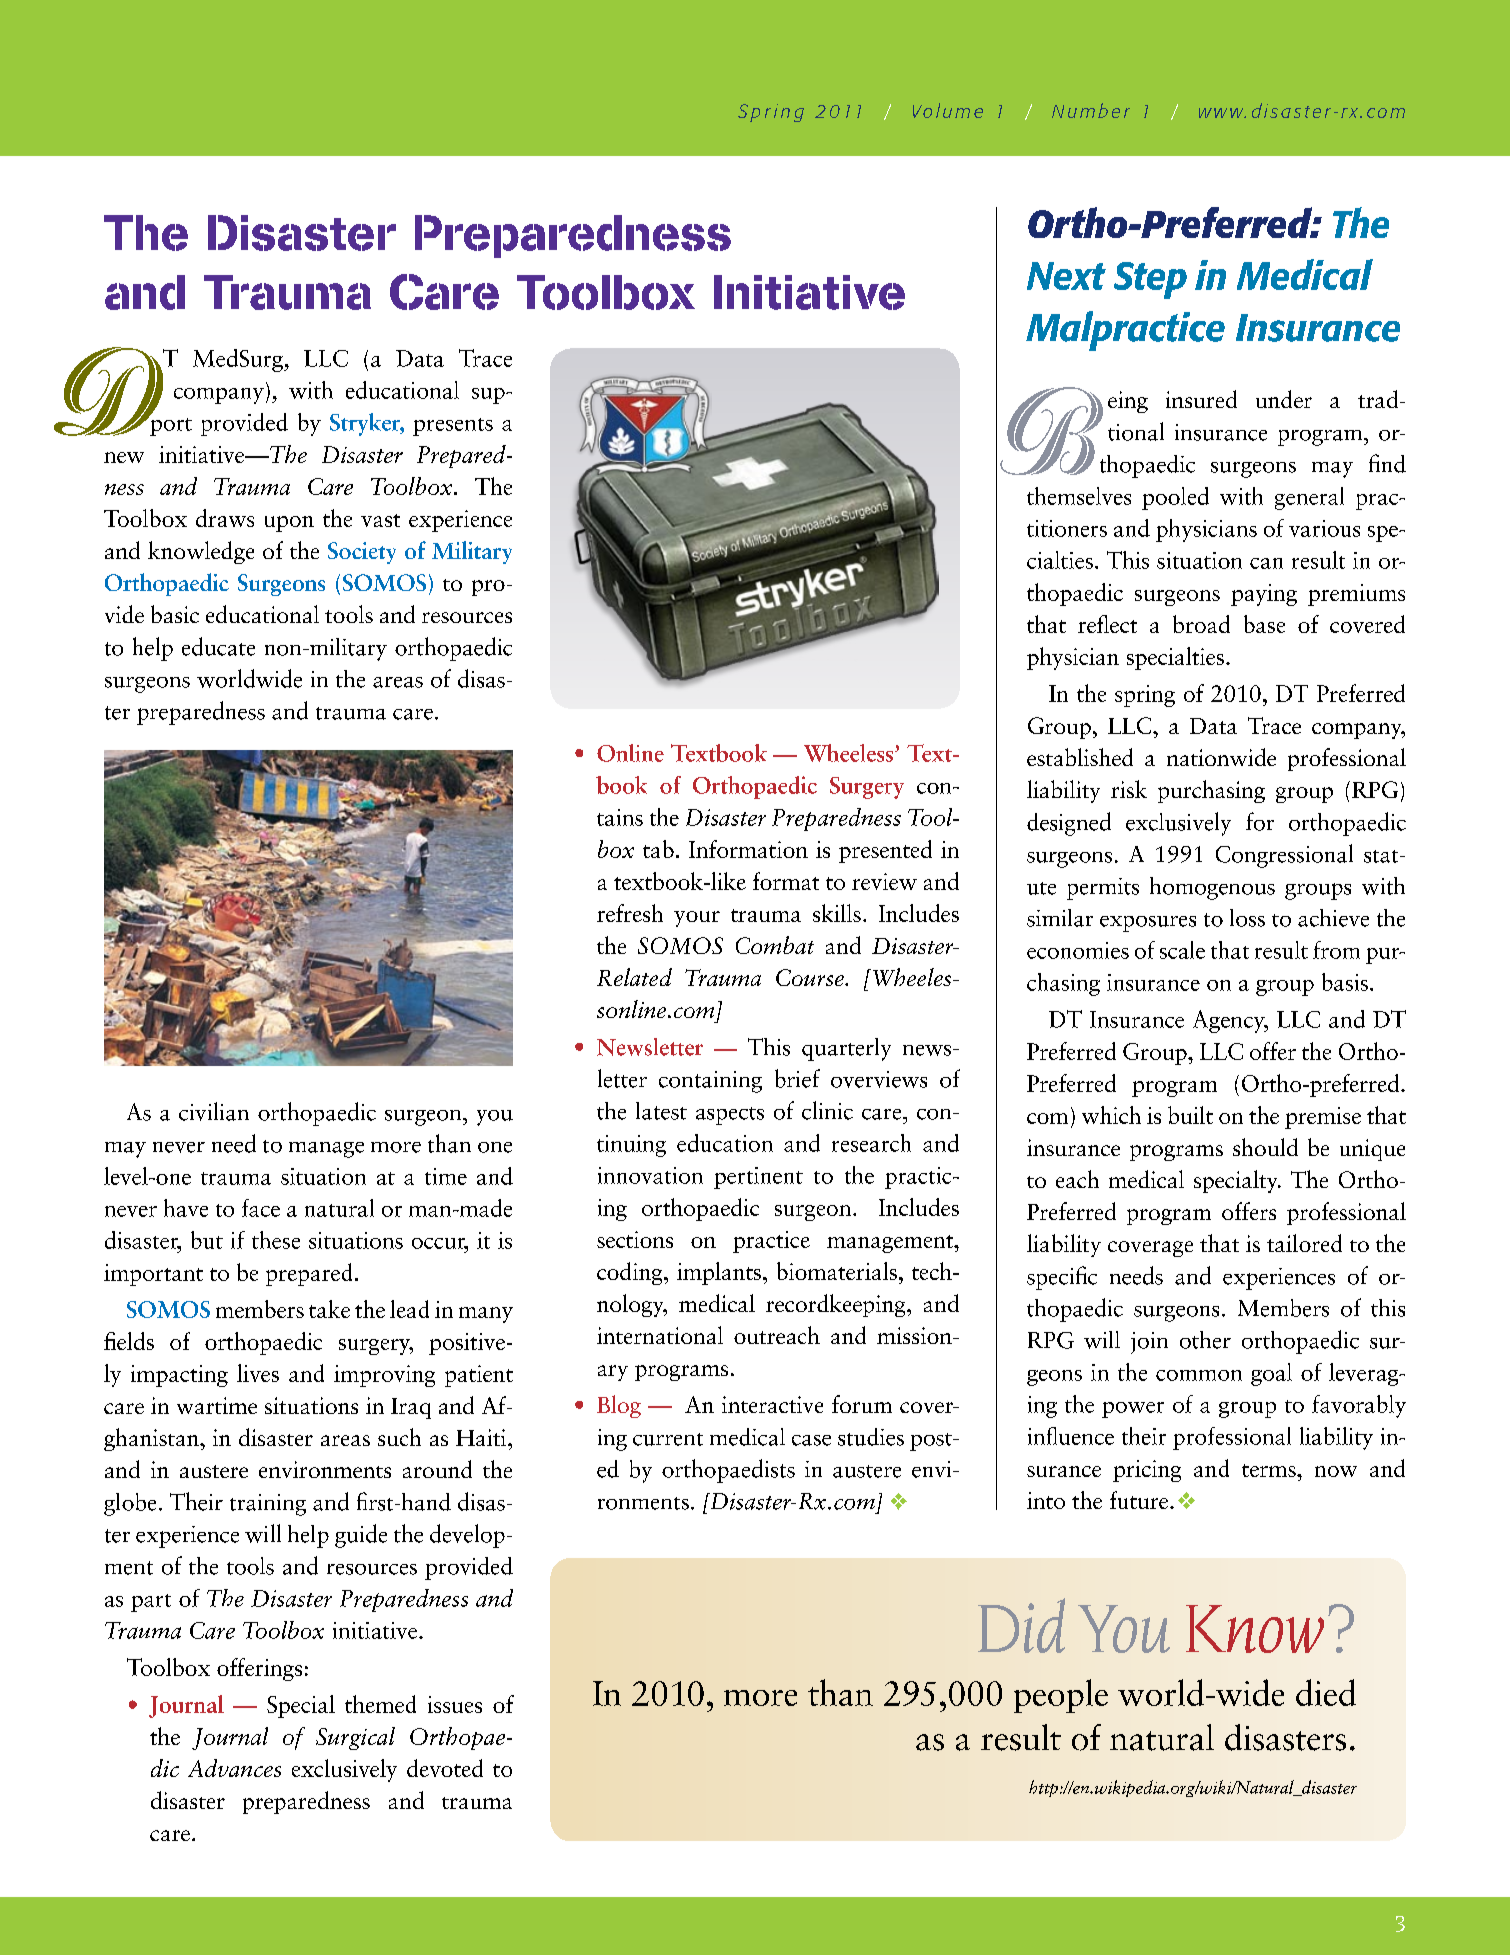 The height and width of the image is (1955, 1510). Describe the element at coordinates (453, 427) in the image. I see `presents` at that location.
